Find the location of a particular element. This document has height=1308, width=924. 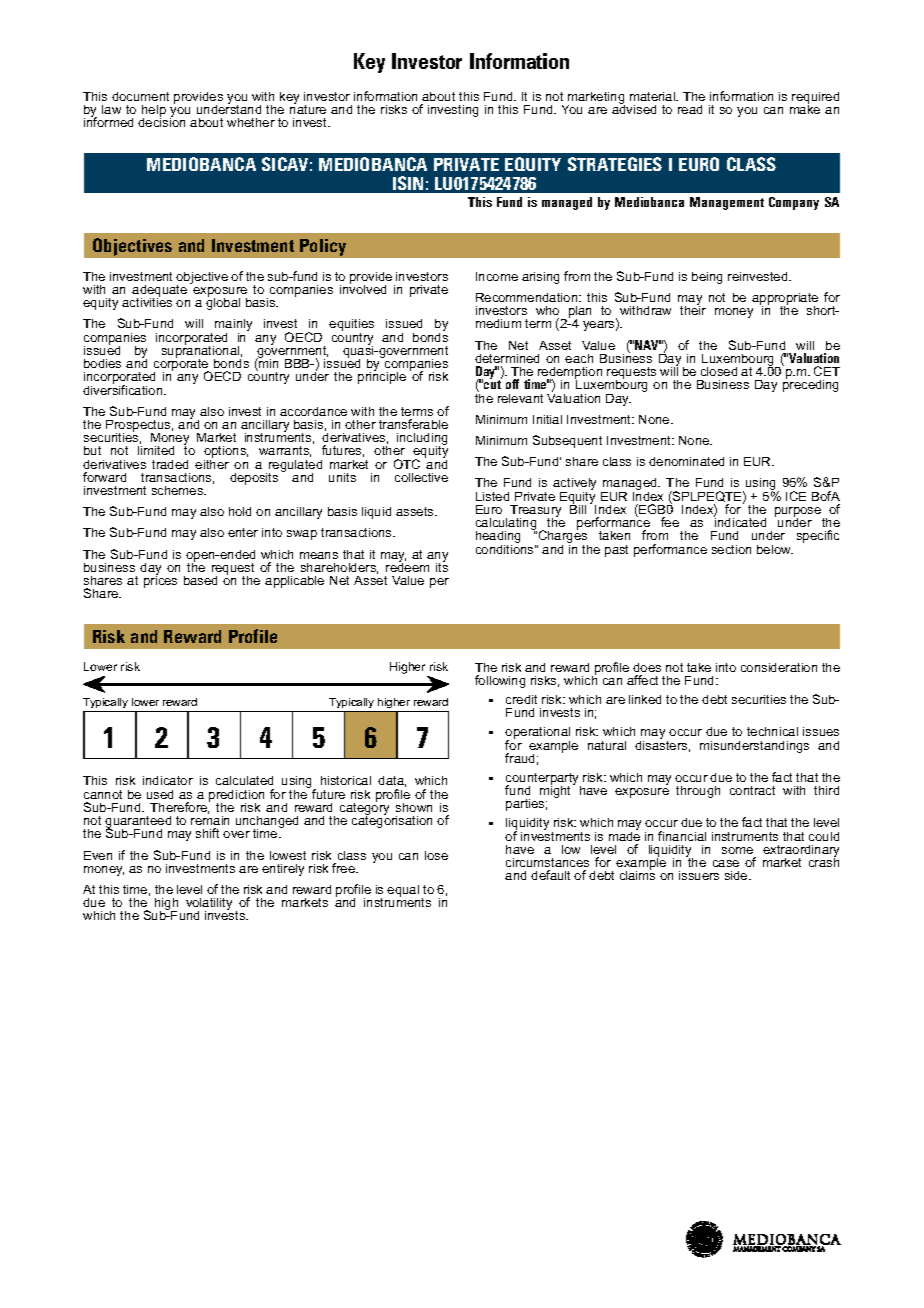

nature is located at coordinates (308, 108).
